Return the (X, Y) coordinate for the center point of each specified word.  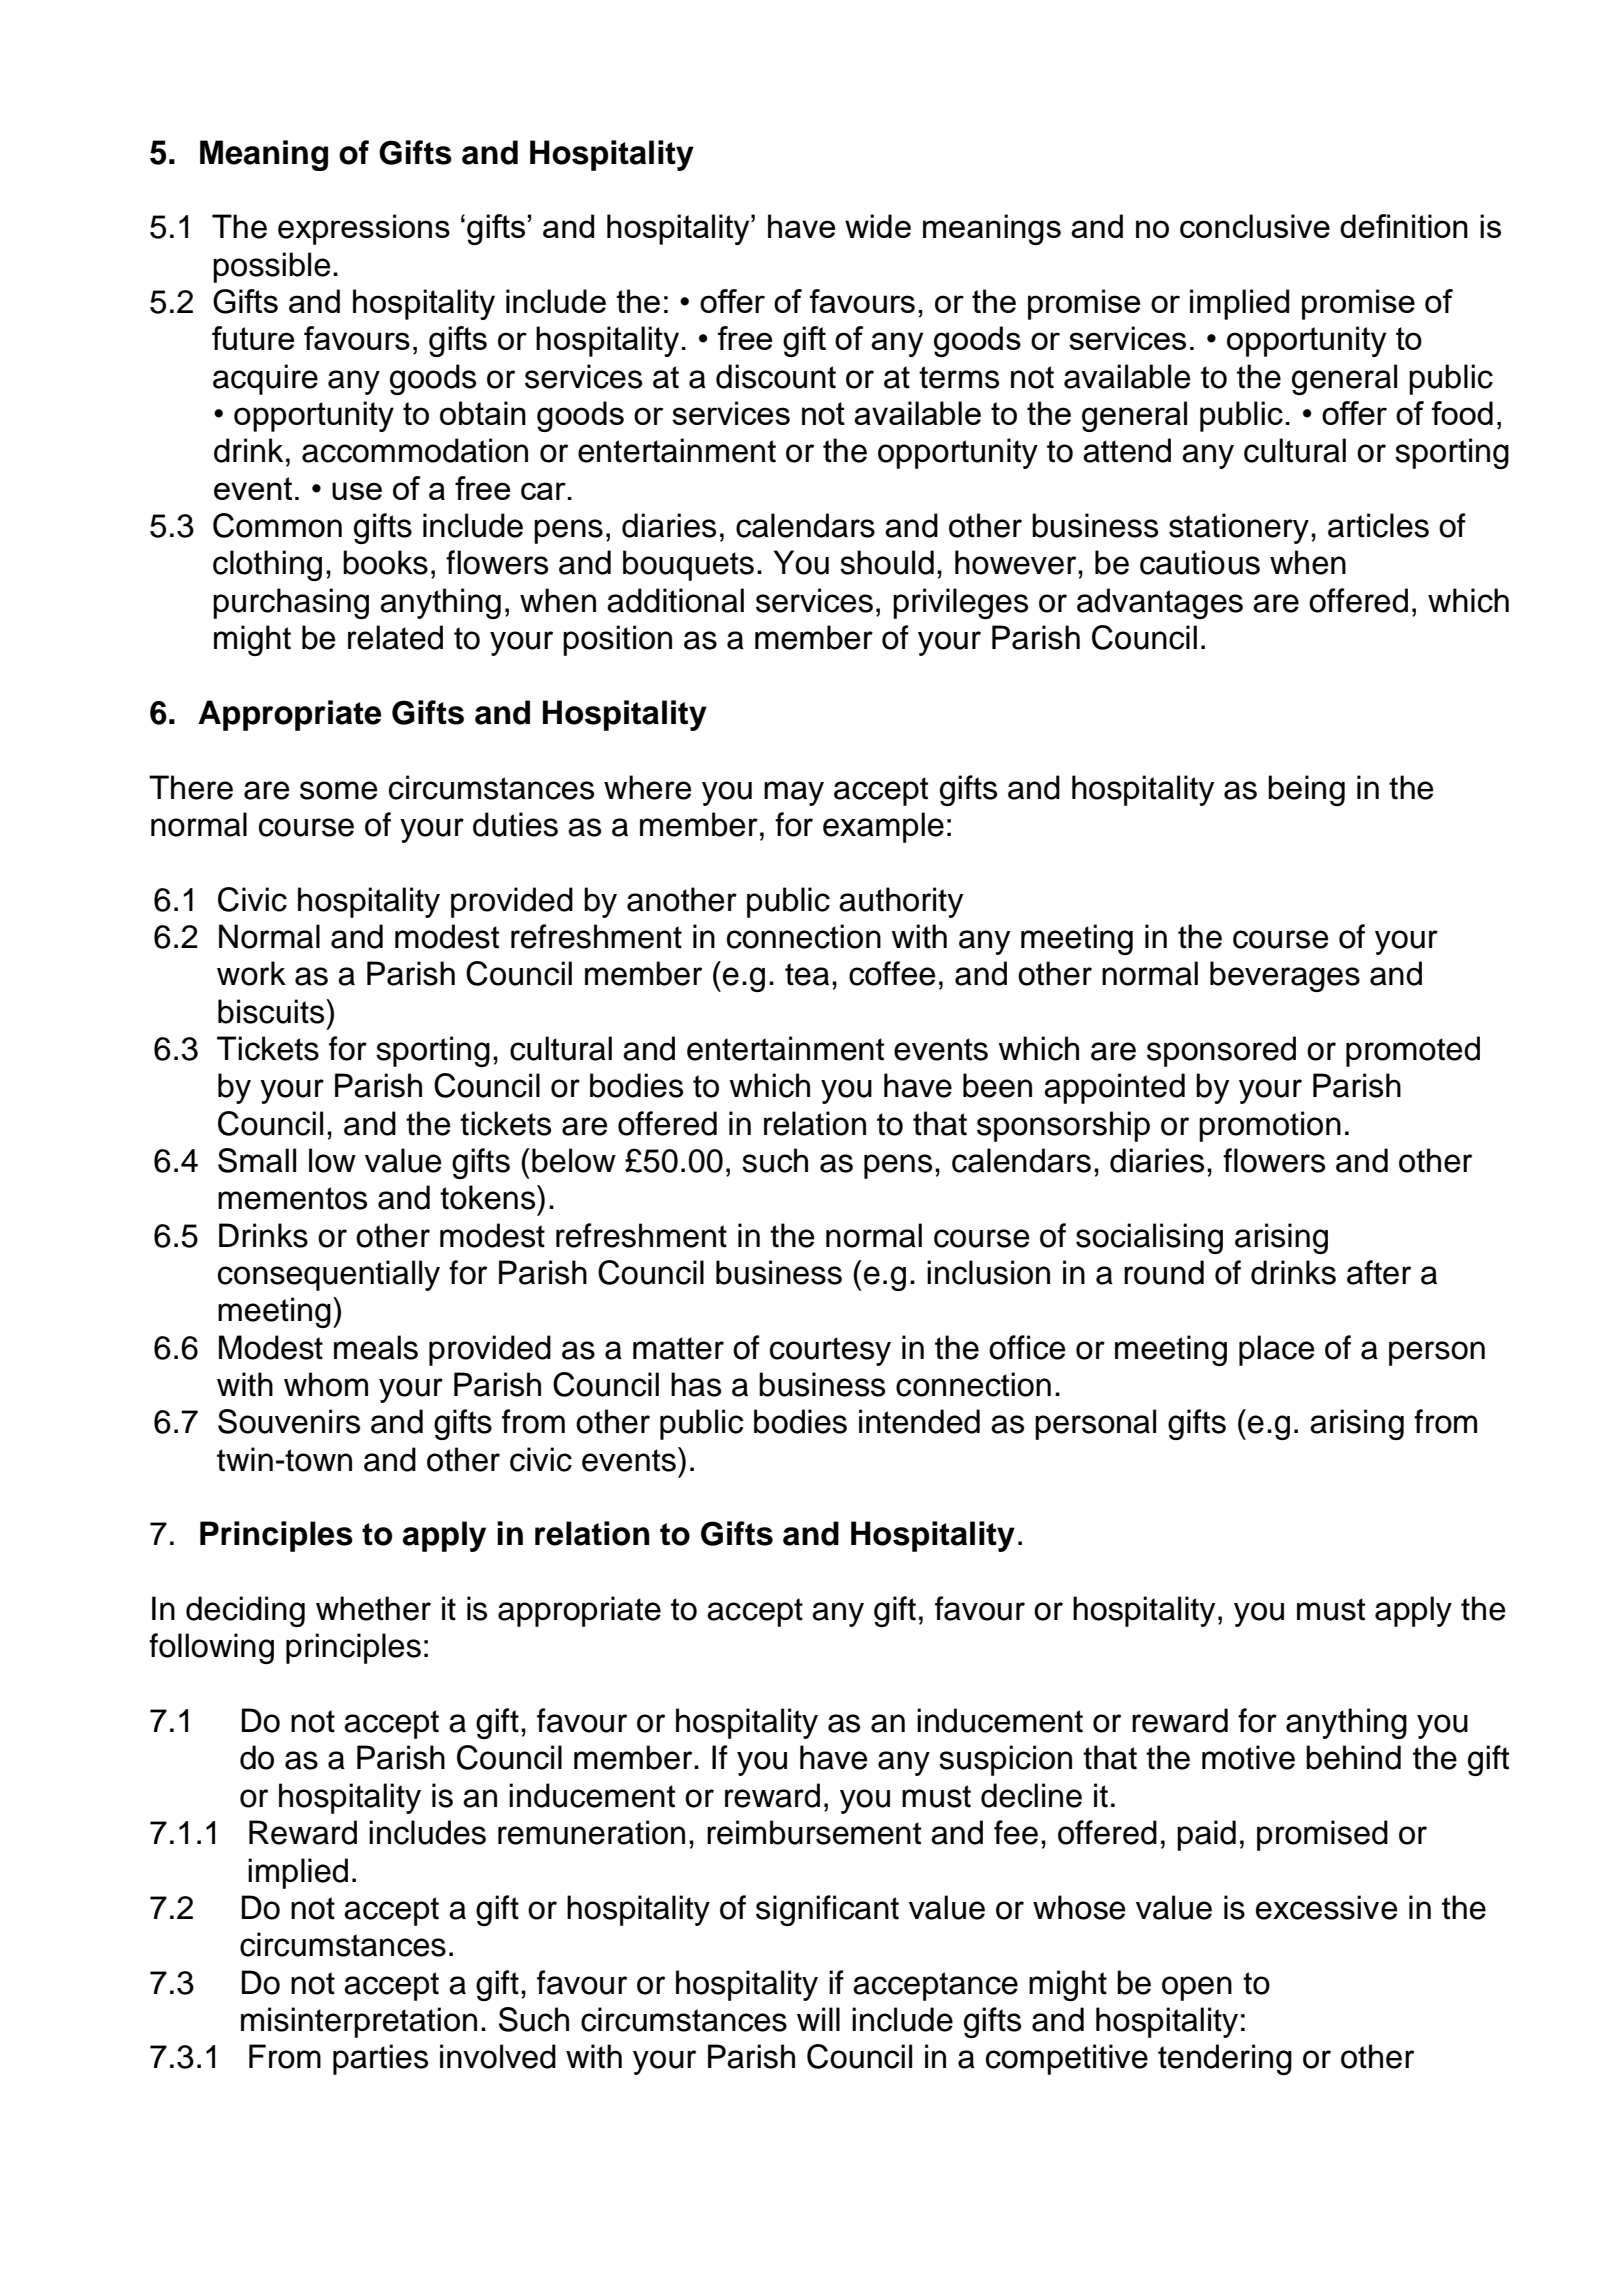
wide (878, 226)
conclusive (1255, 226)
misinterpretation (359, 2022)
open (1197, 1988)
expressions (364, 229)
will (818, 2019)
